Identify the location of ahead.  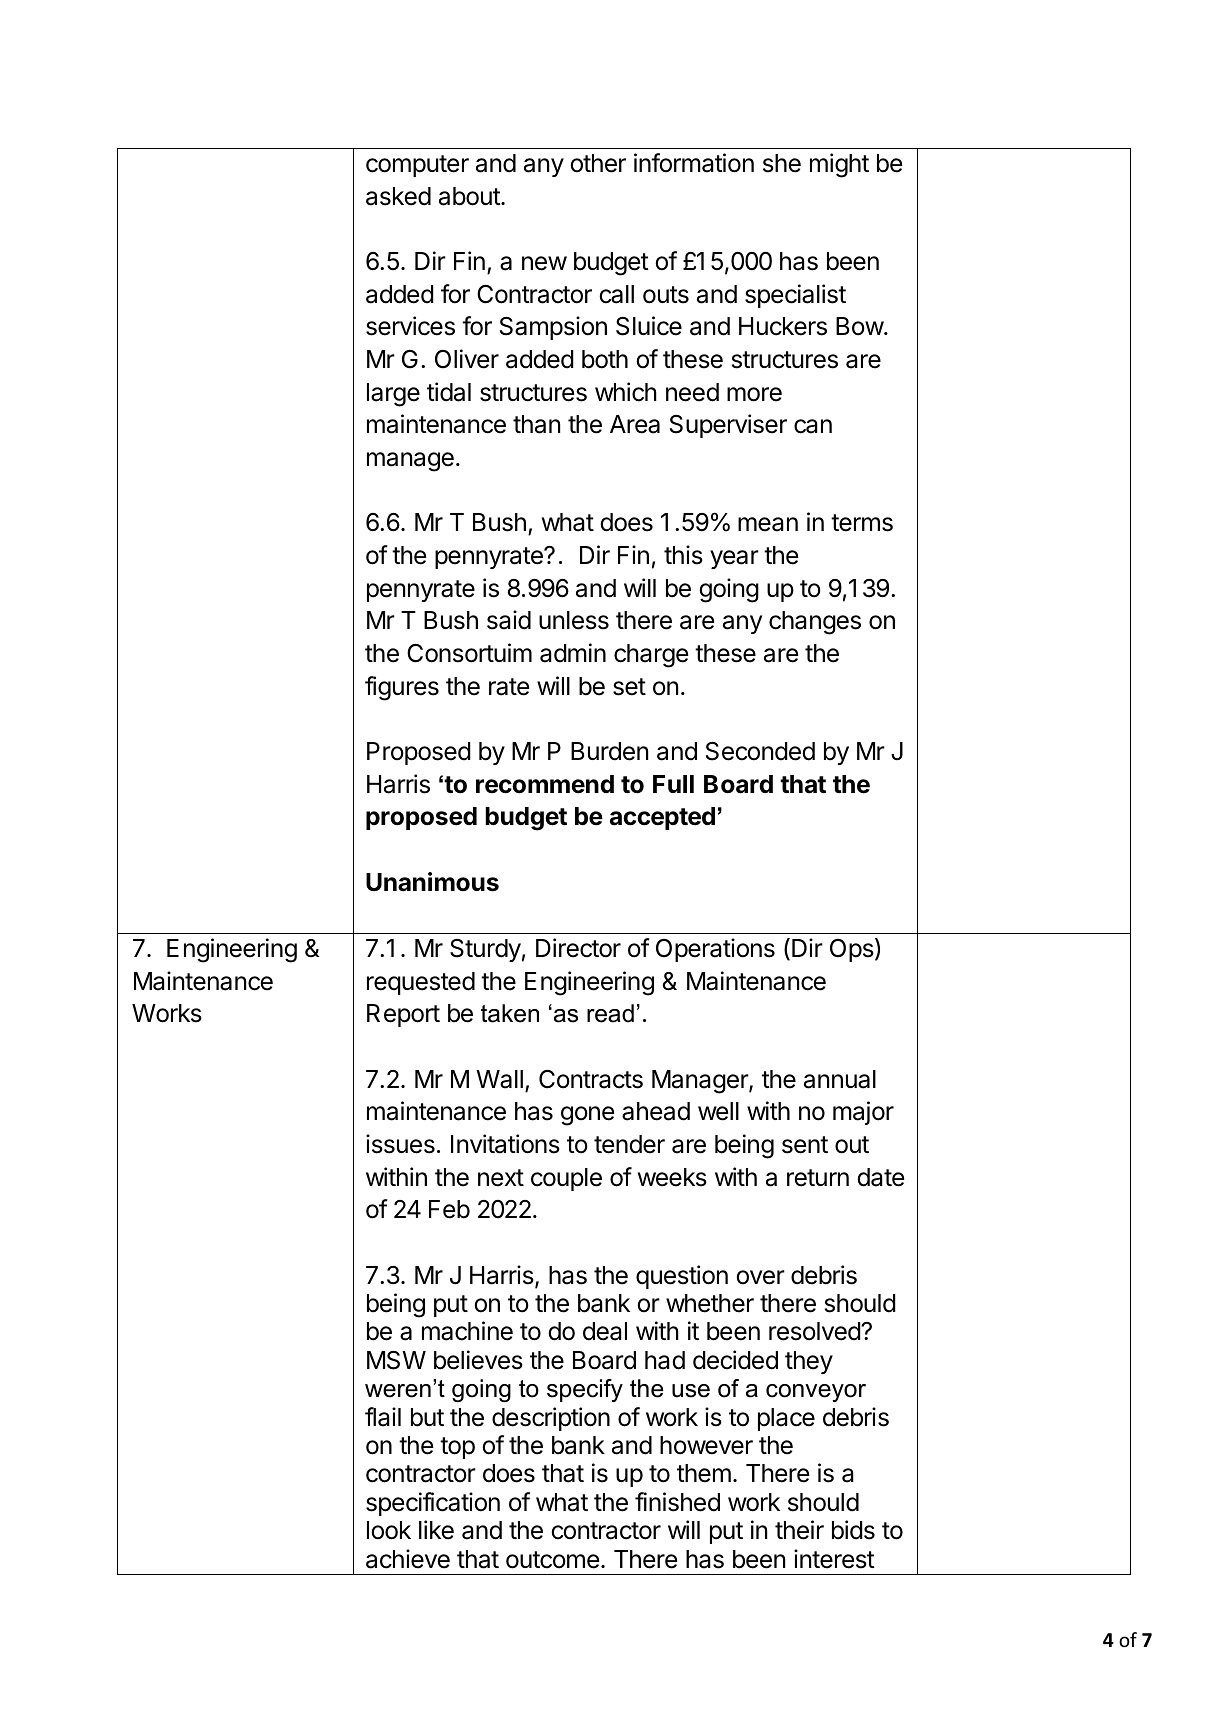
(656, 1111).
